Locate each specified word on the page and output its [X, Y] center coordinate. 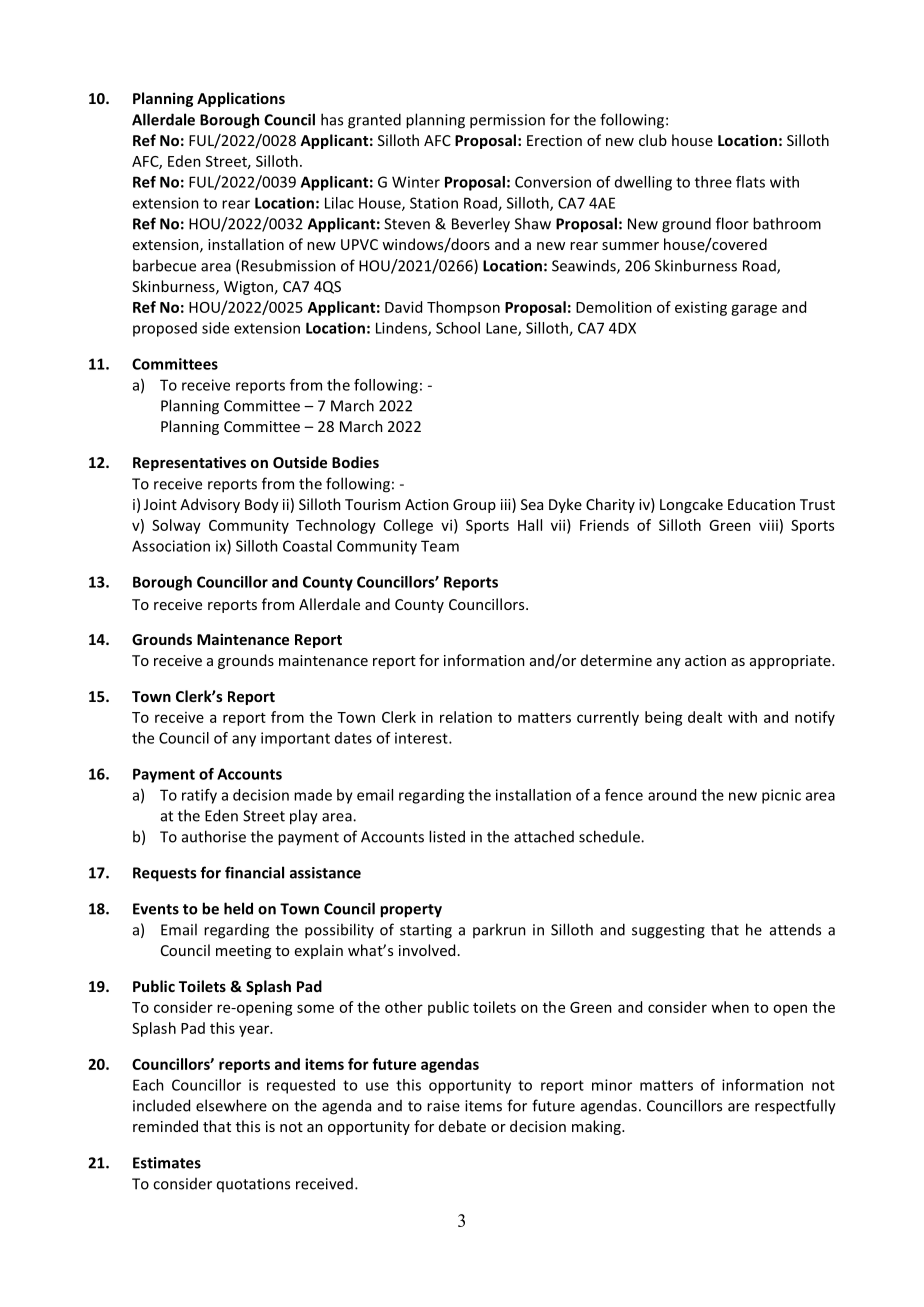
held [238, 908]
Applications [241, 99]
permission [507, 121]
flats [750, 182]
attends [795, 929]
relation [466, 717]
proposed [165, 329]
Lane [502, 329]
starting [426, 931]
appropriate [791, 662]
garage [754, 310]
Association [171, 546]
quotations [253, 1185]
